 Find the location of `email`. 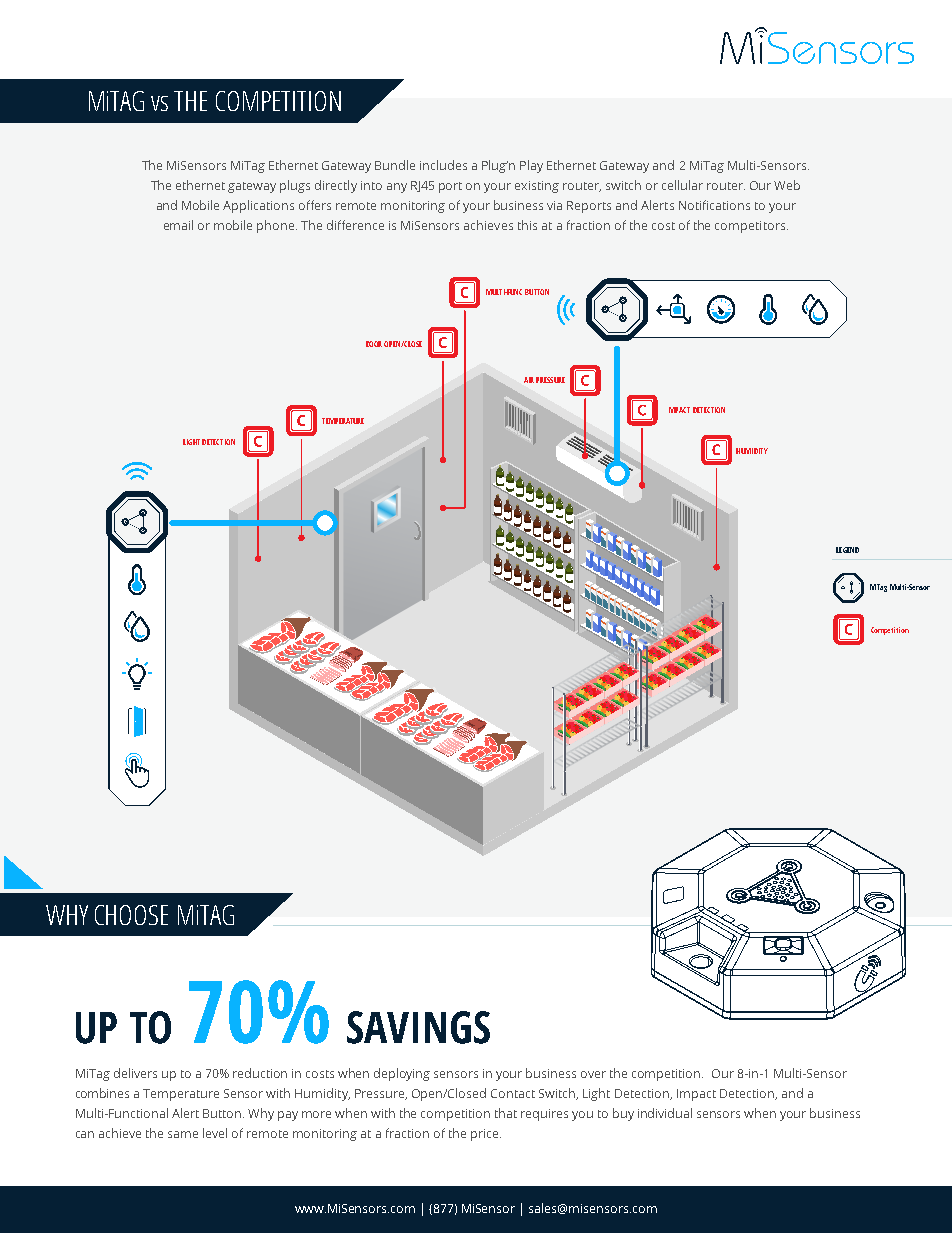

email is located at coordinates (178, 225).
